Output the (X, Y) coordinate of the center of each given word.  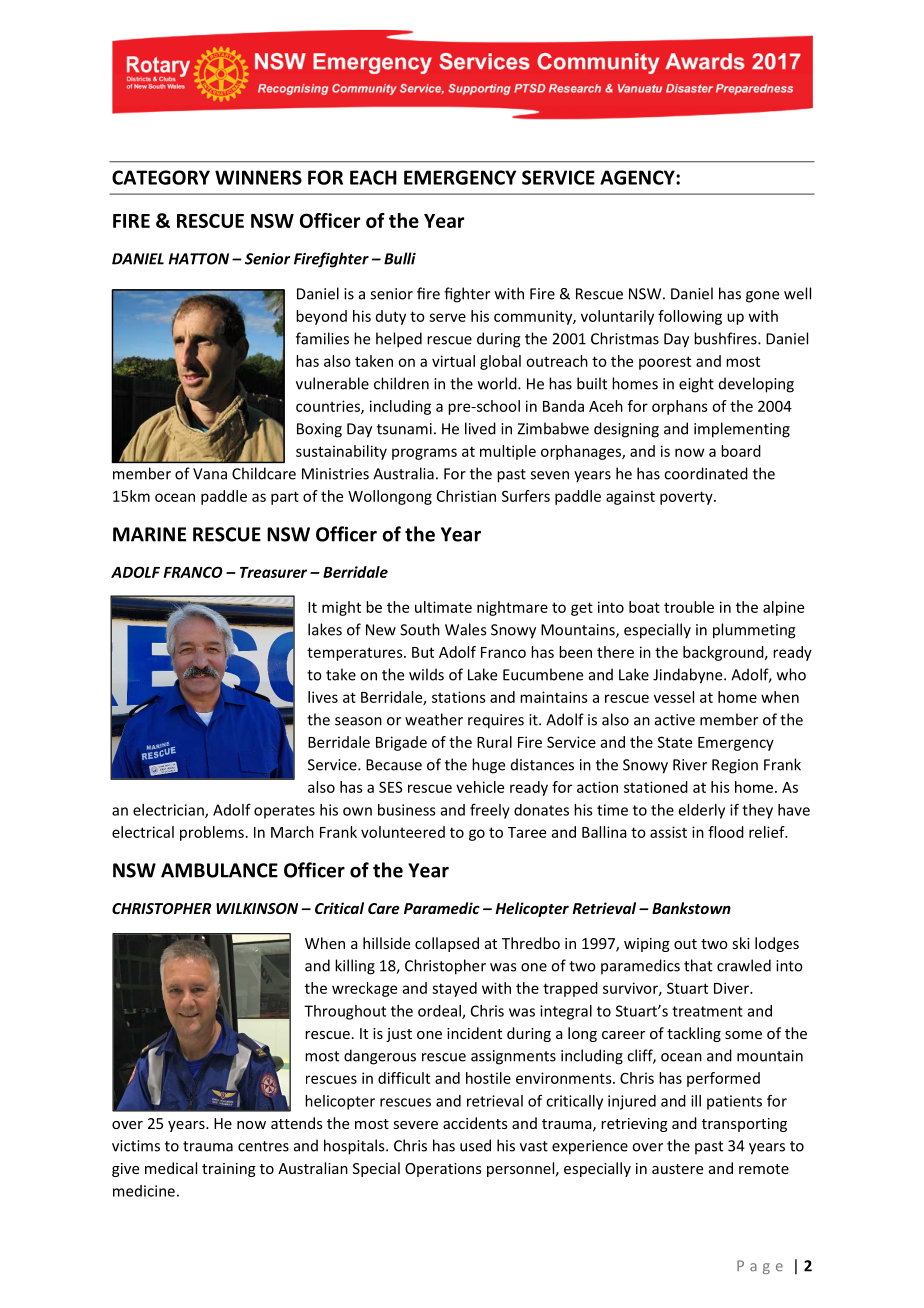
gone (762, 297)
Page (760, 1267)
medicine (144, 1191)
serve (447, 317)
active (675, 720)
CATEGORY (161, 177)
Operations (443, 1170)
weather (434, 719)
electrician (169, 811)
